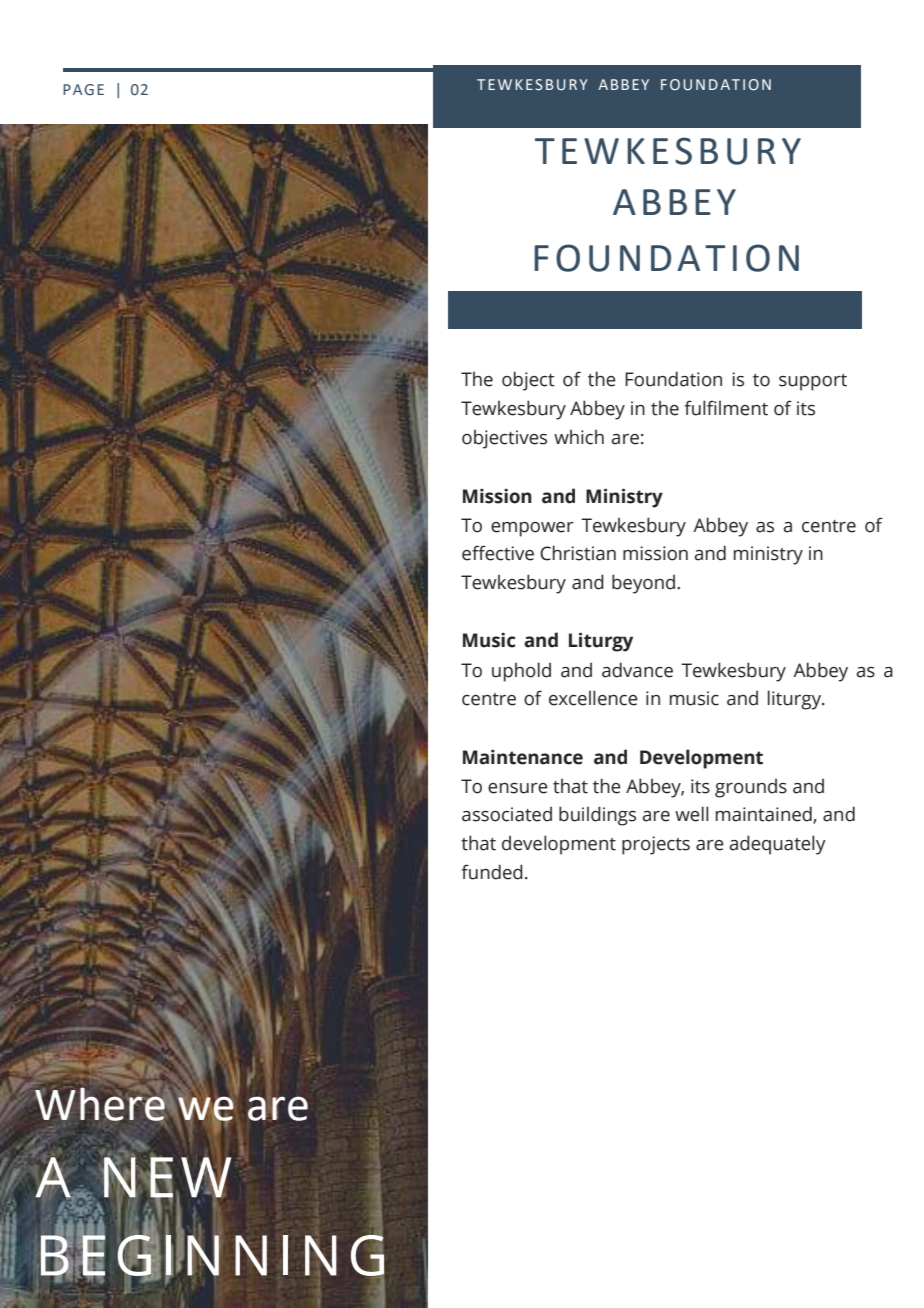  Describe the element at coordinates (637, 670) in the screenshot. I see `advance` at that location.
